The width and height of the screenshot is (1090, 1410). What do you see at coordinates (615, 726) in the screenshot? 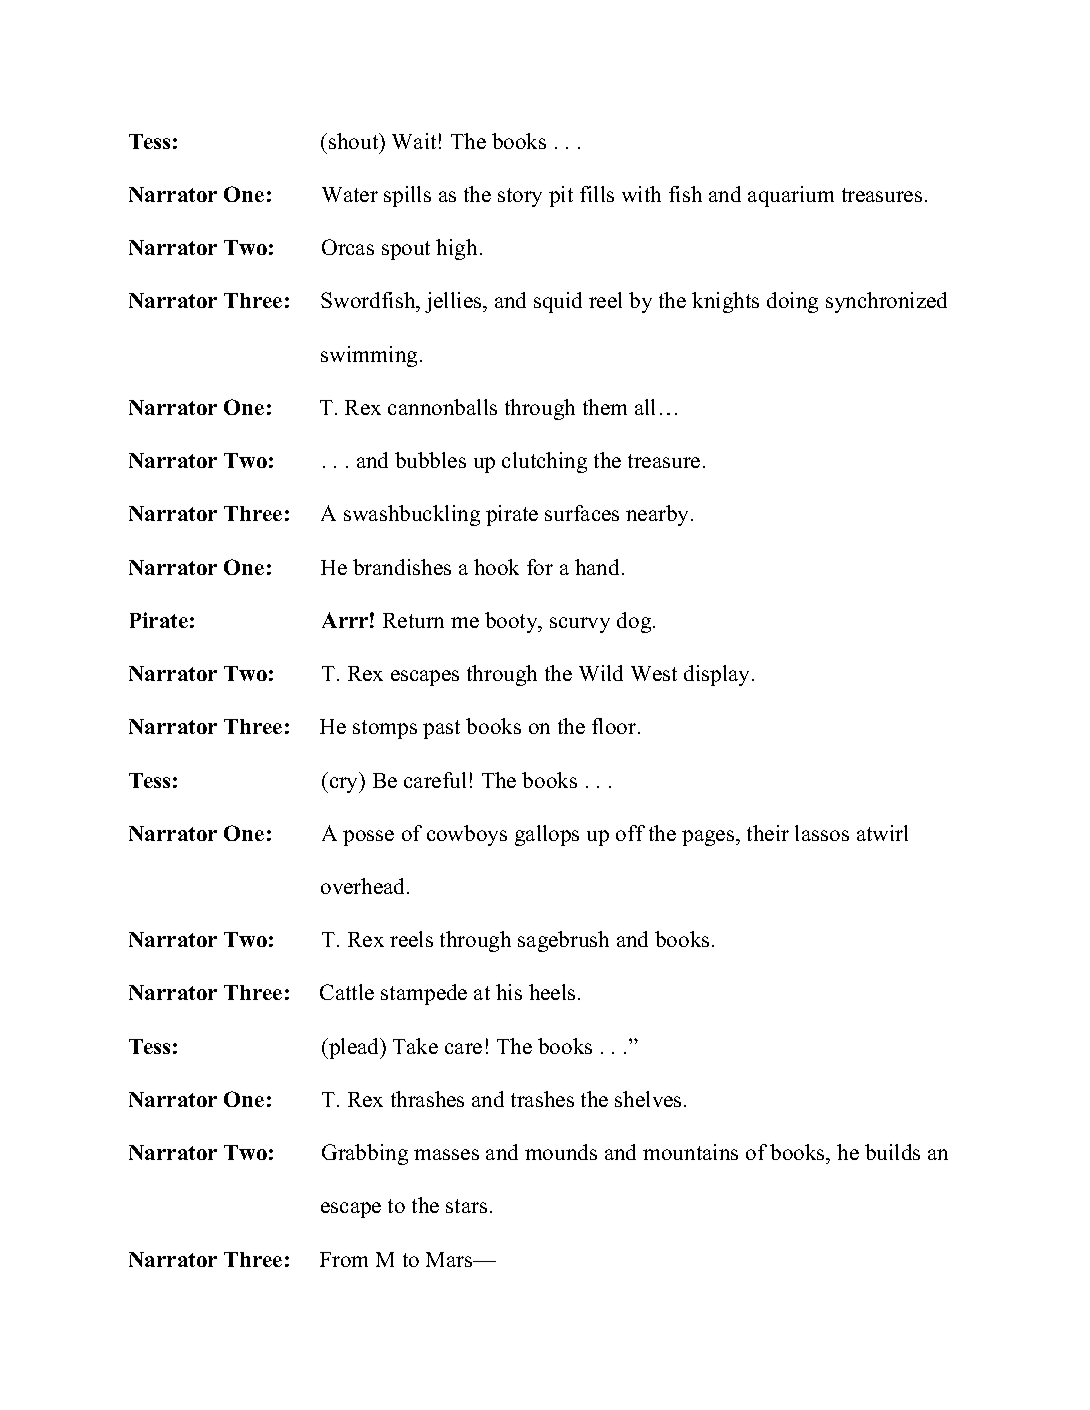
I see `floor` at bounding box center [615, 726].
